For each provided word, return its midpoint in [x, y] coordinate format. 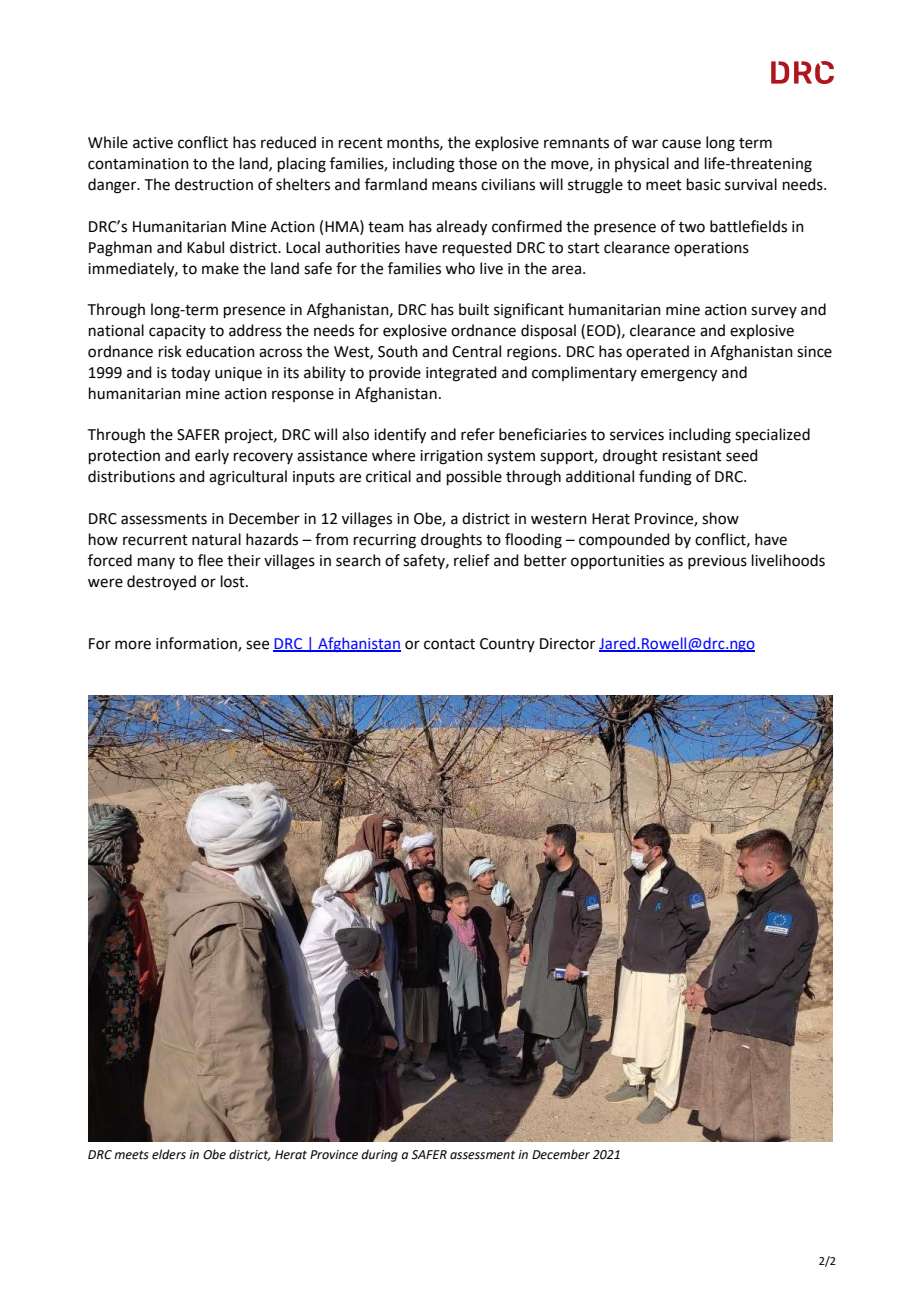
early [212, 456]
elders [169, 1154]
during [379, 1155]
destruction [214, 184]
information [197, 644]
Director [567, 644]
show [720, 518]
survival [751, 184]
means [454, 186]
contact [449, 644]
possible [474, 477]
